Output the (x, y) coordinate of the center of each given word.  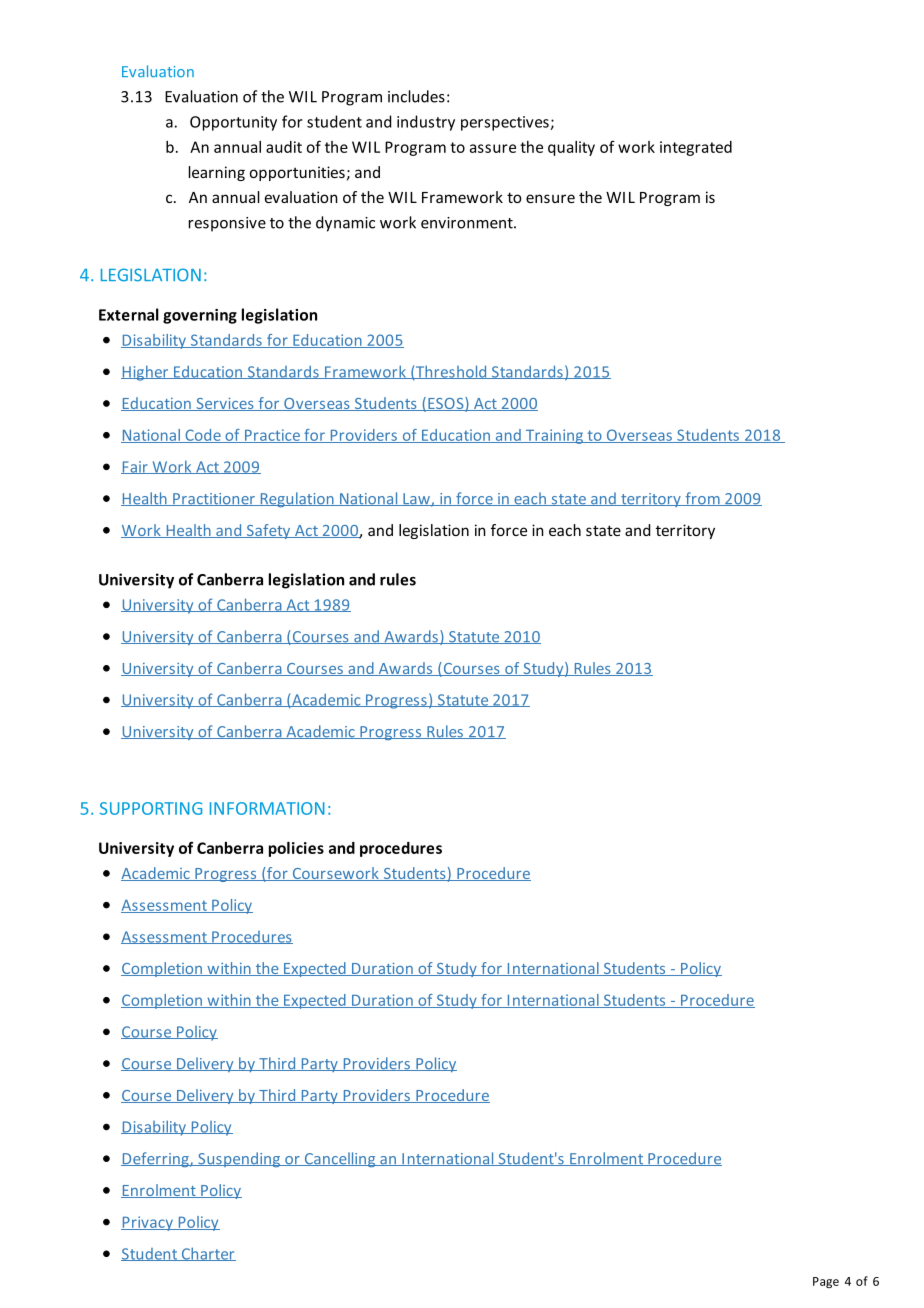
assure (493, 148)
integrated (696, 148)
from (702, 499)
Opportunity (233, 123)
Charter (207, 1254)
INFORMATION (267, 808)
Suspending (239, 1159)
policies (296, 849)
